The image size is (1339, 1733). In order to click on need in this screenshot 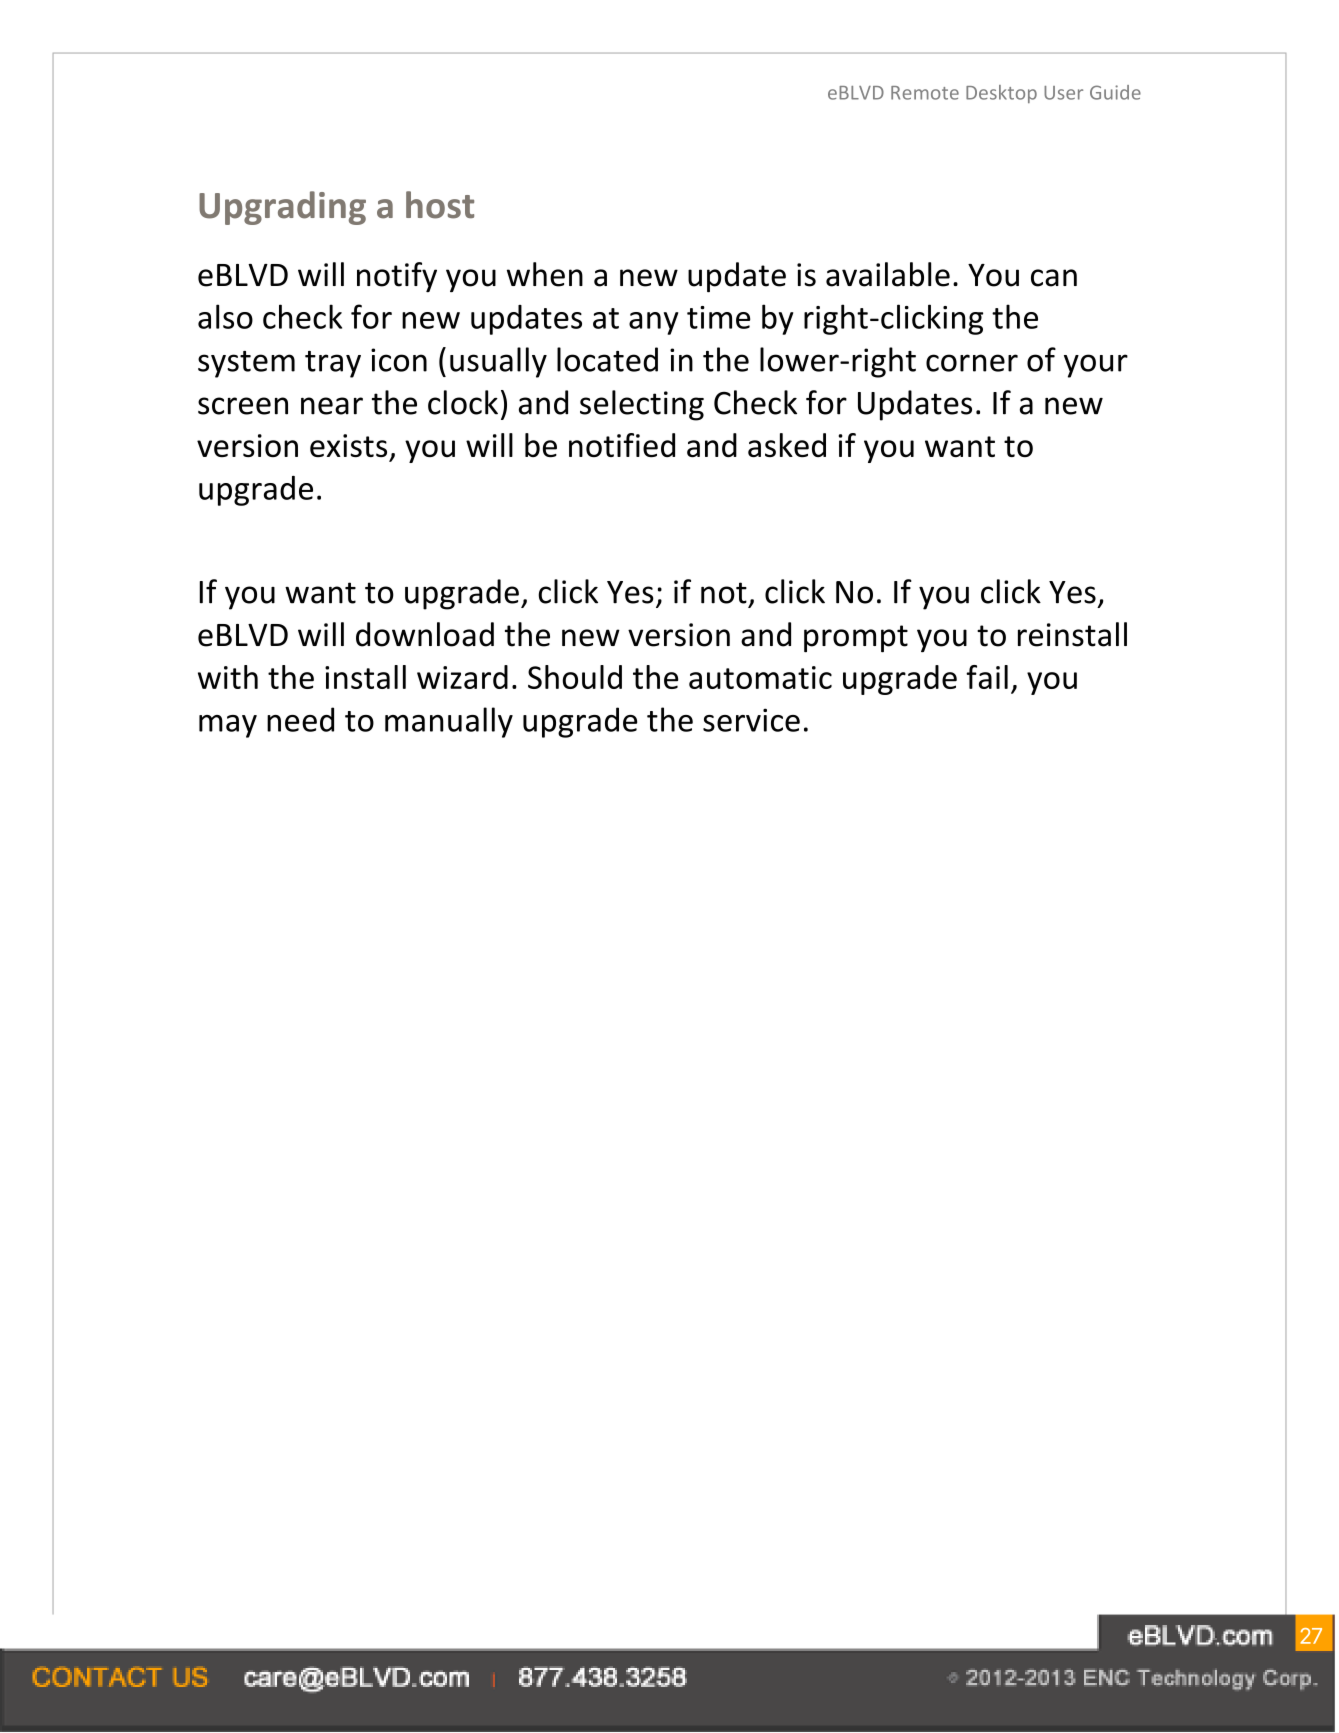, I will do `click(300, 719)`.
